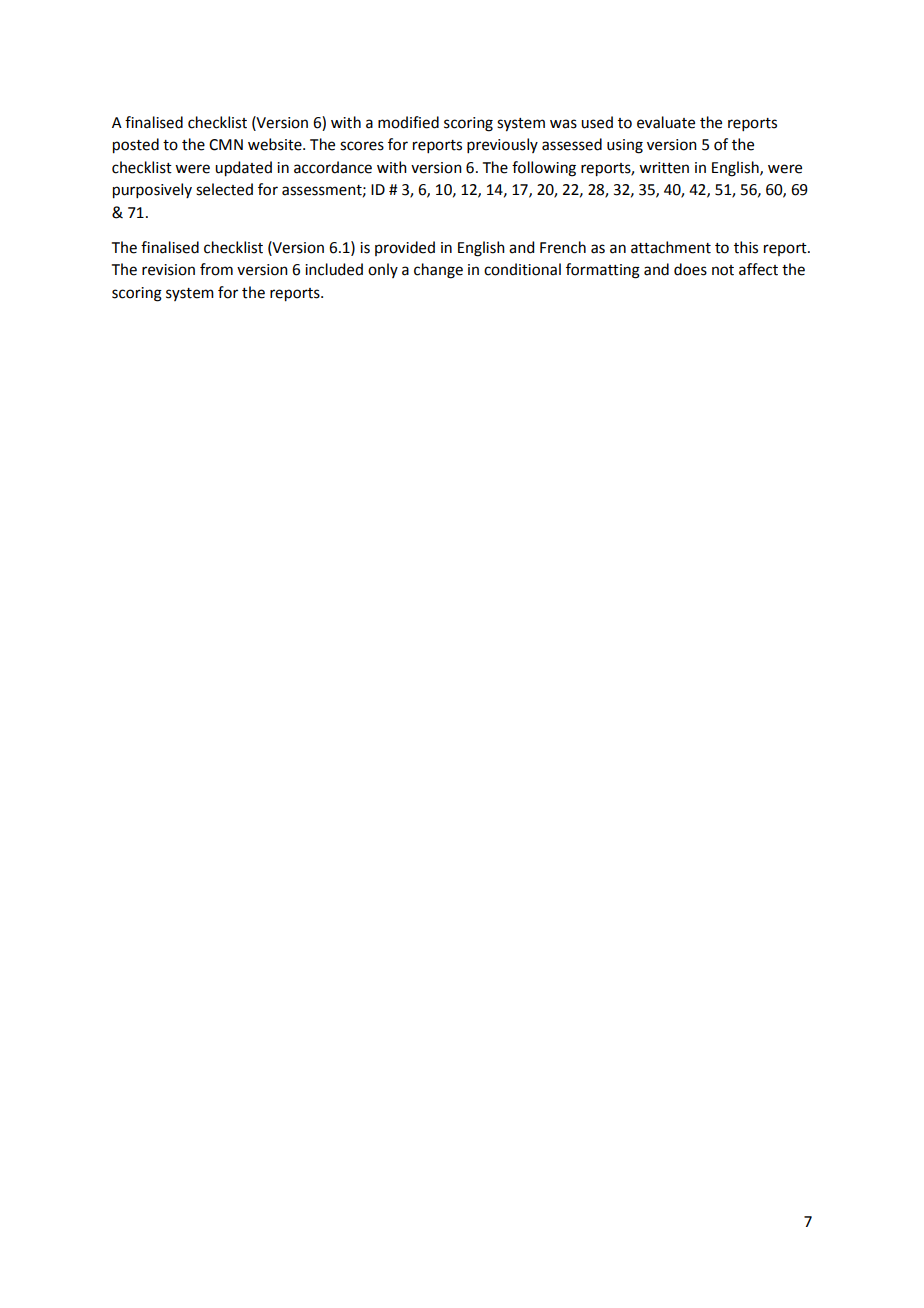  Describe the element at coordinates (216, 269) in the page. I see `from` at that location.
